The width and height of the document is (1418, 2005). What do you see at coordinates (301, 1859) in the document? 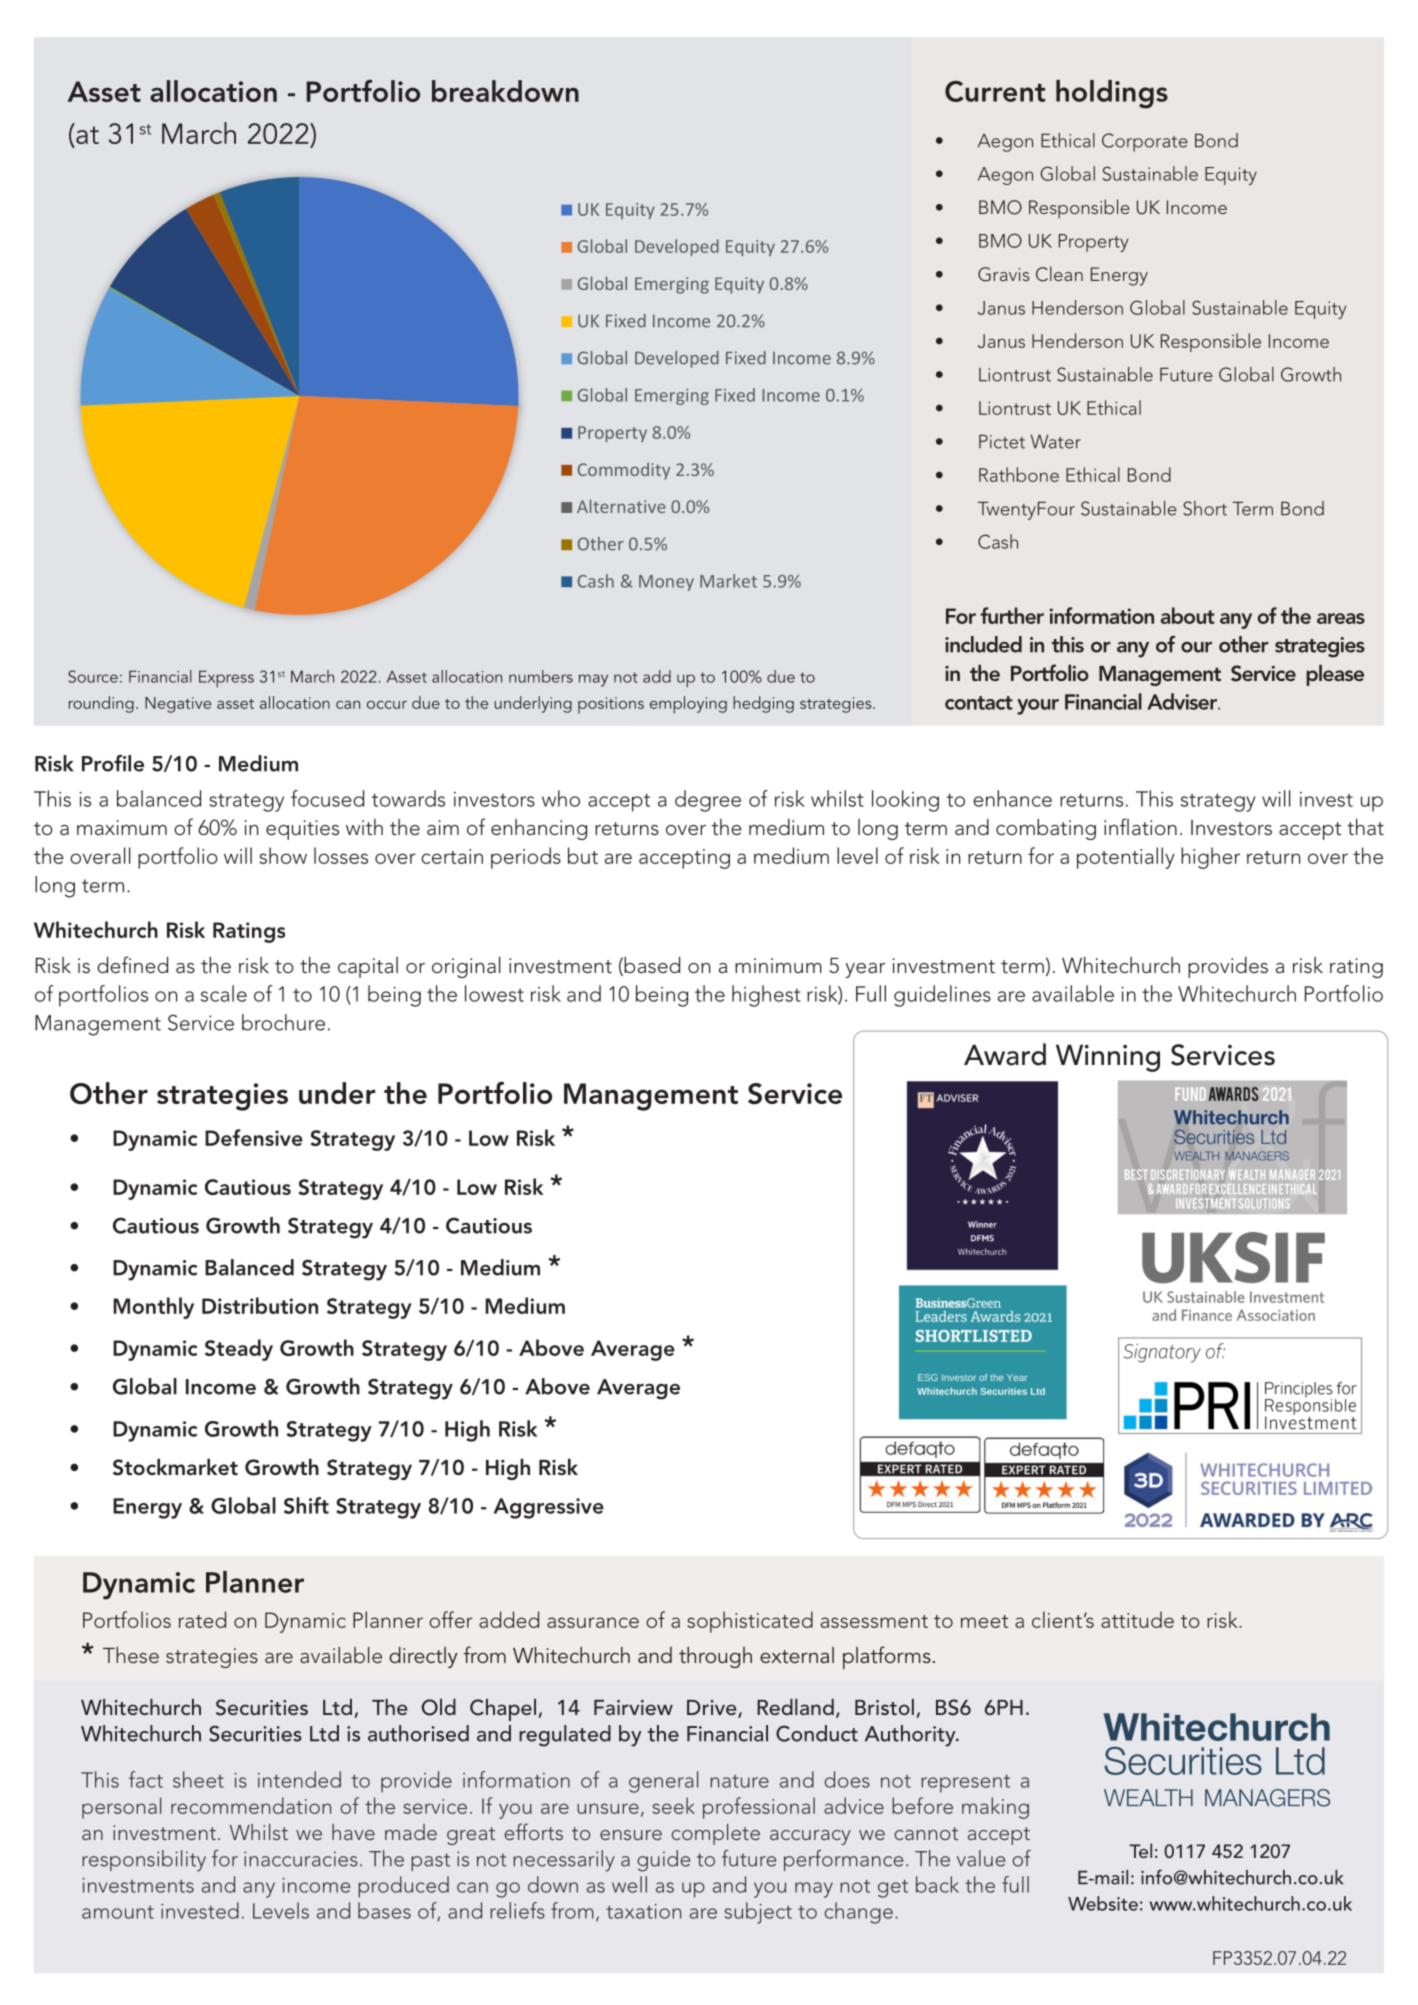
I see `inaccuracies` at bounding box center [301, 1859].
